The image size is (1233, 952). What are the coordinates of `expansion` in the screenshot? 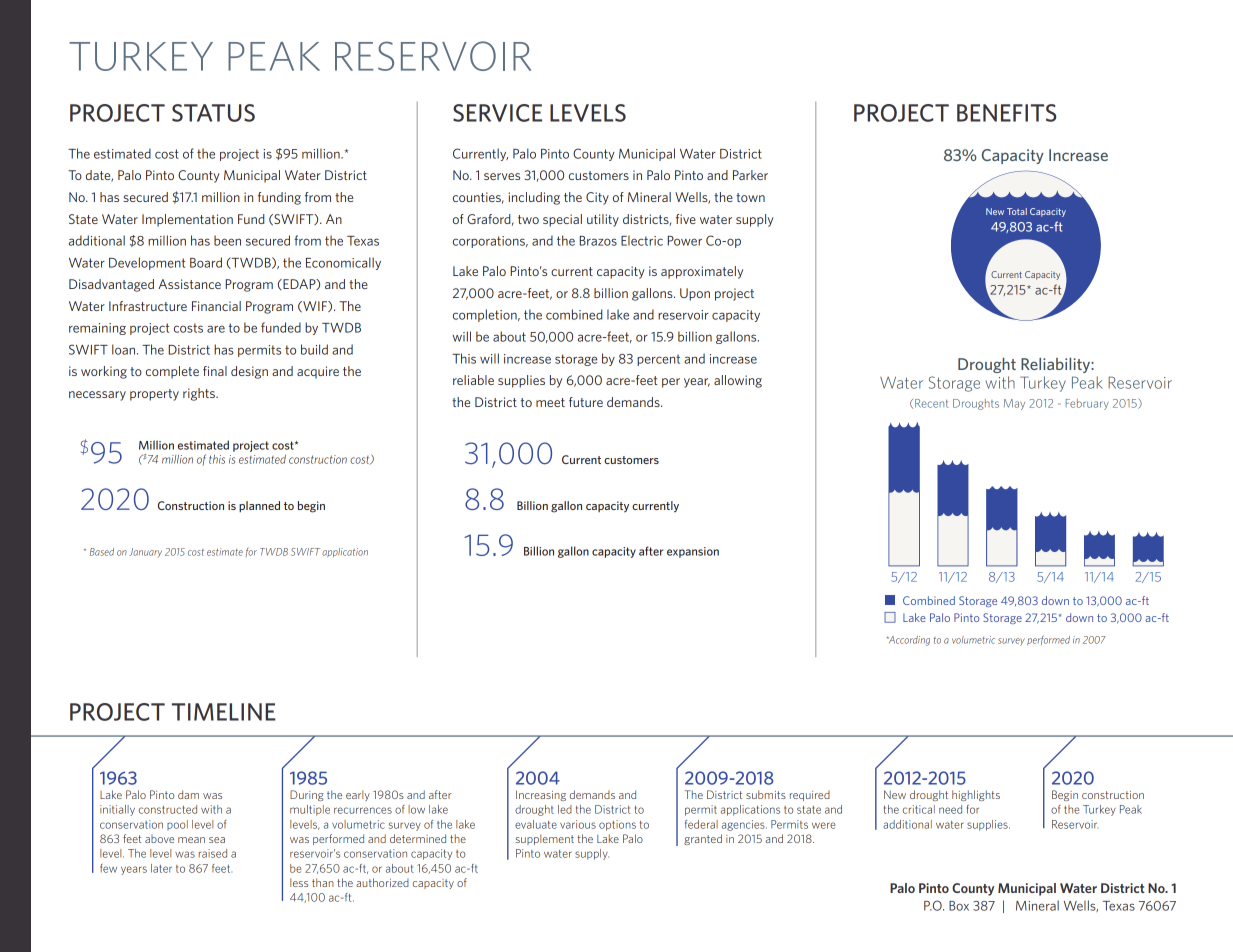 It's located at (693, 552).
